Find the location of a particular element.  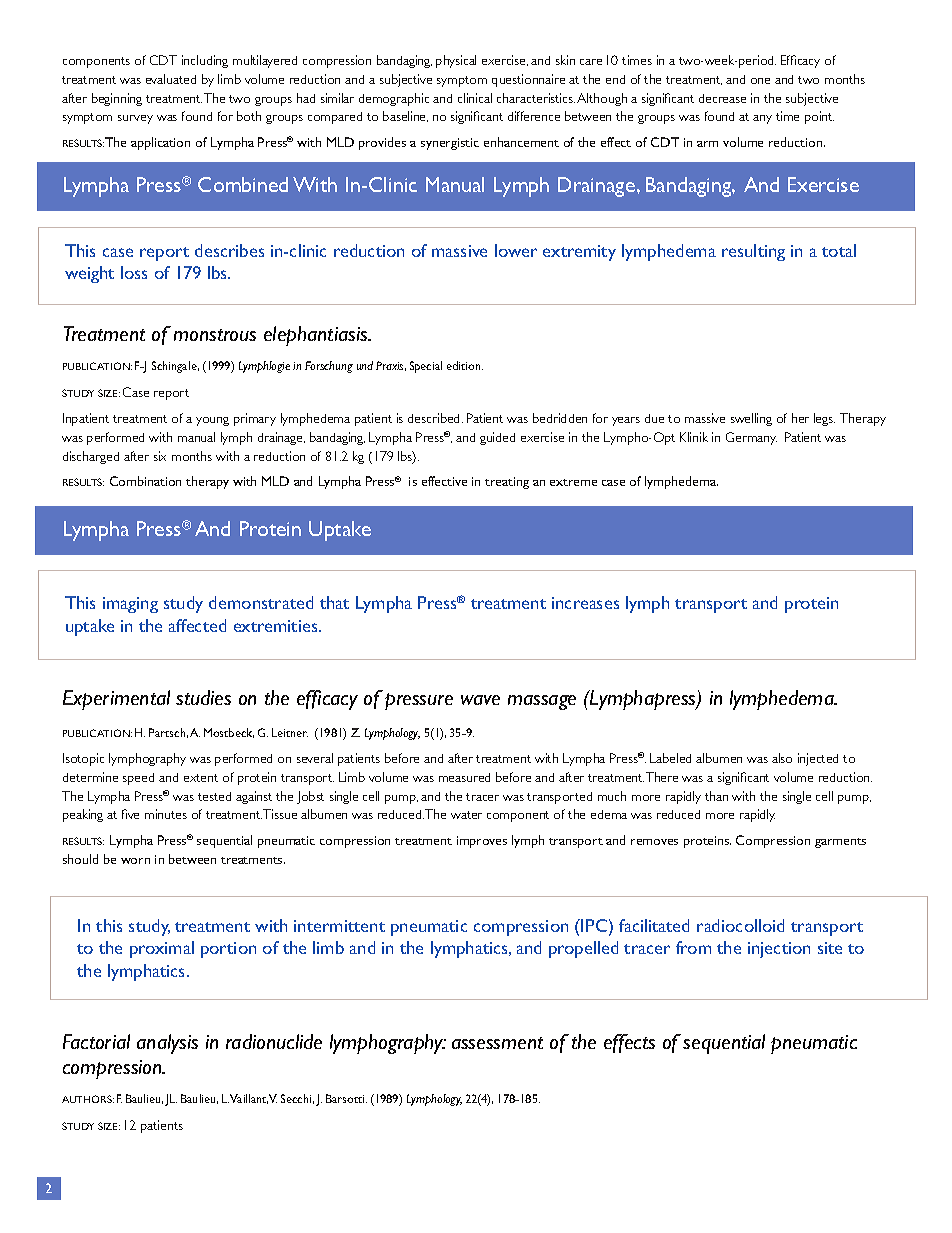

analysis is located at coordinates (167, 1044).
